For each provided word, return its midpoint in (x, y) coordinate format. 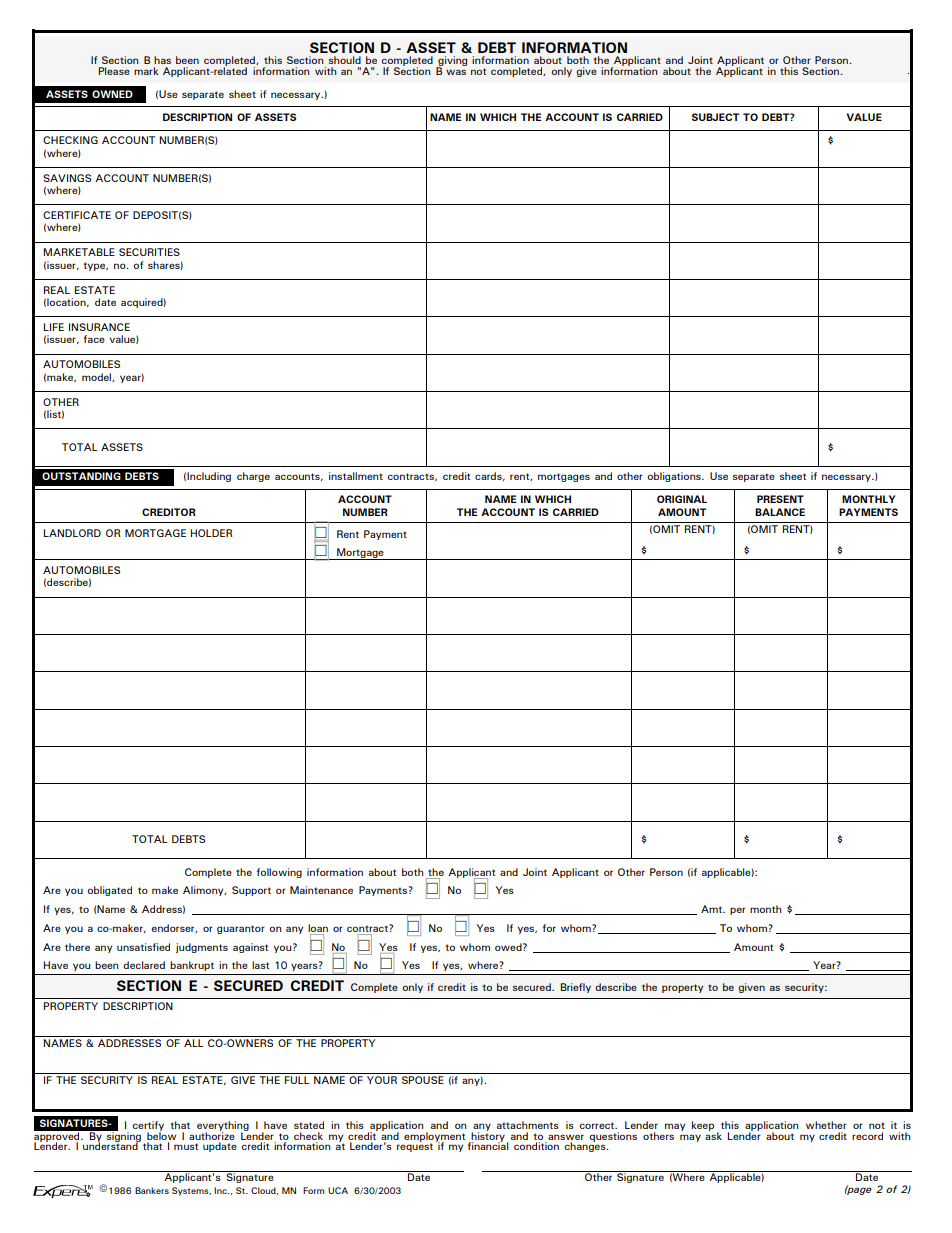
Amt (713, 909)
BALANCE (780, 512)
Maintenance (321, 890)
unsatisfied (143, 947)
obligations (675, 477)
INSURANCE (99, 327)
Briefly (576, 988)
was (456, 72)
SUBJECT (715, 117)
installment (356, 476)
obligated (109, 891)
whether (826, 1125)
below (161, 1135)
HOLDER (211, 533)
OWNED (112, 94)
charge (253, 477)
